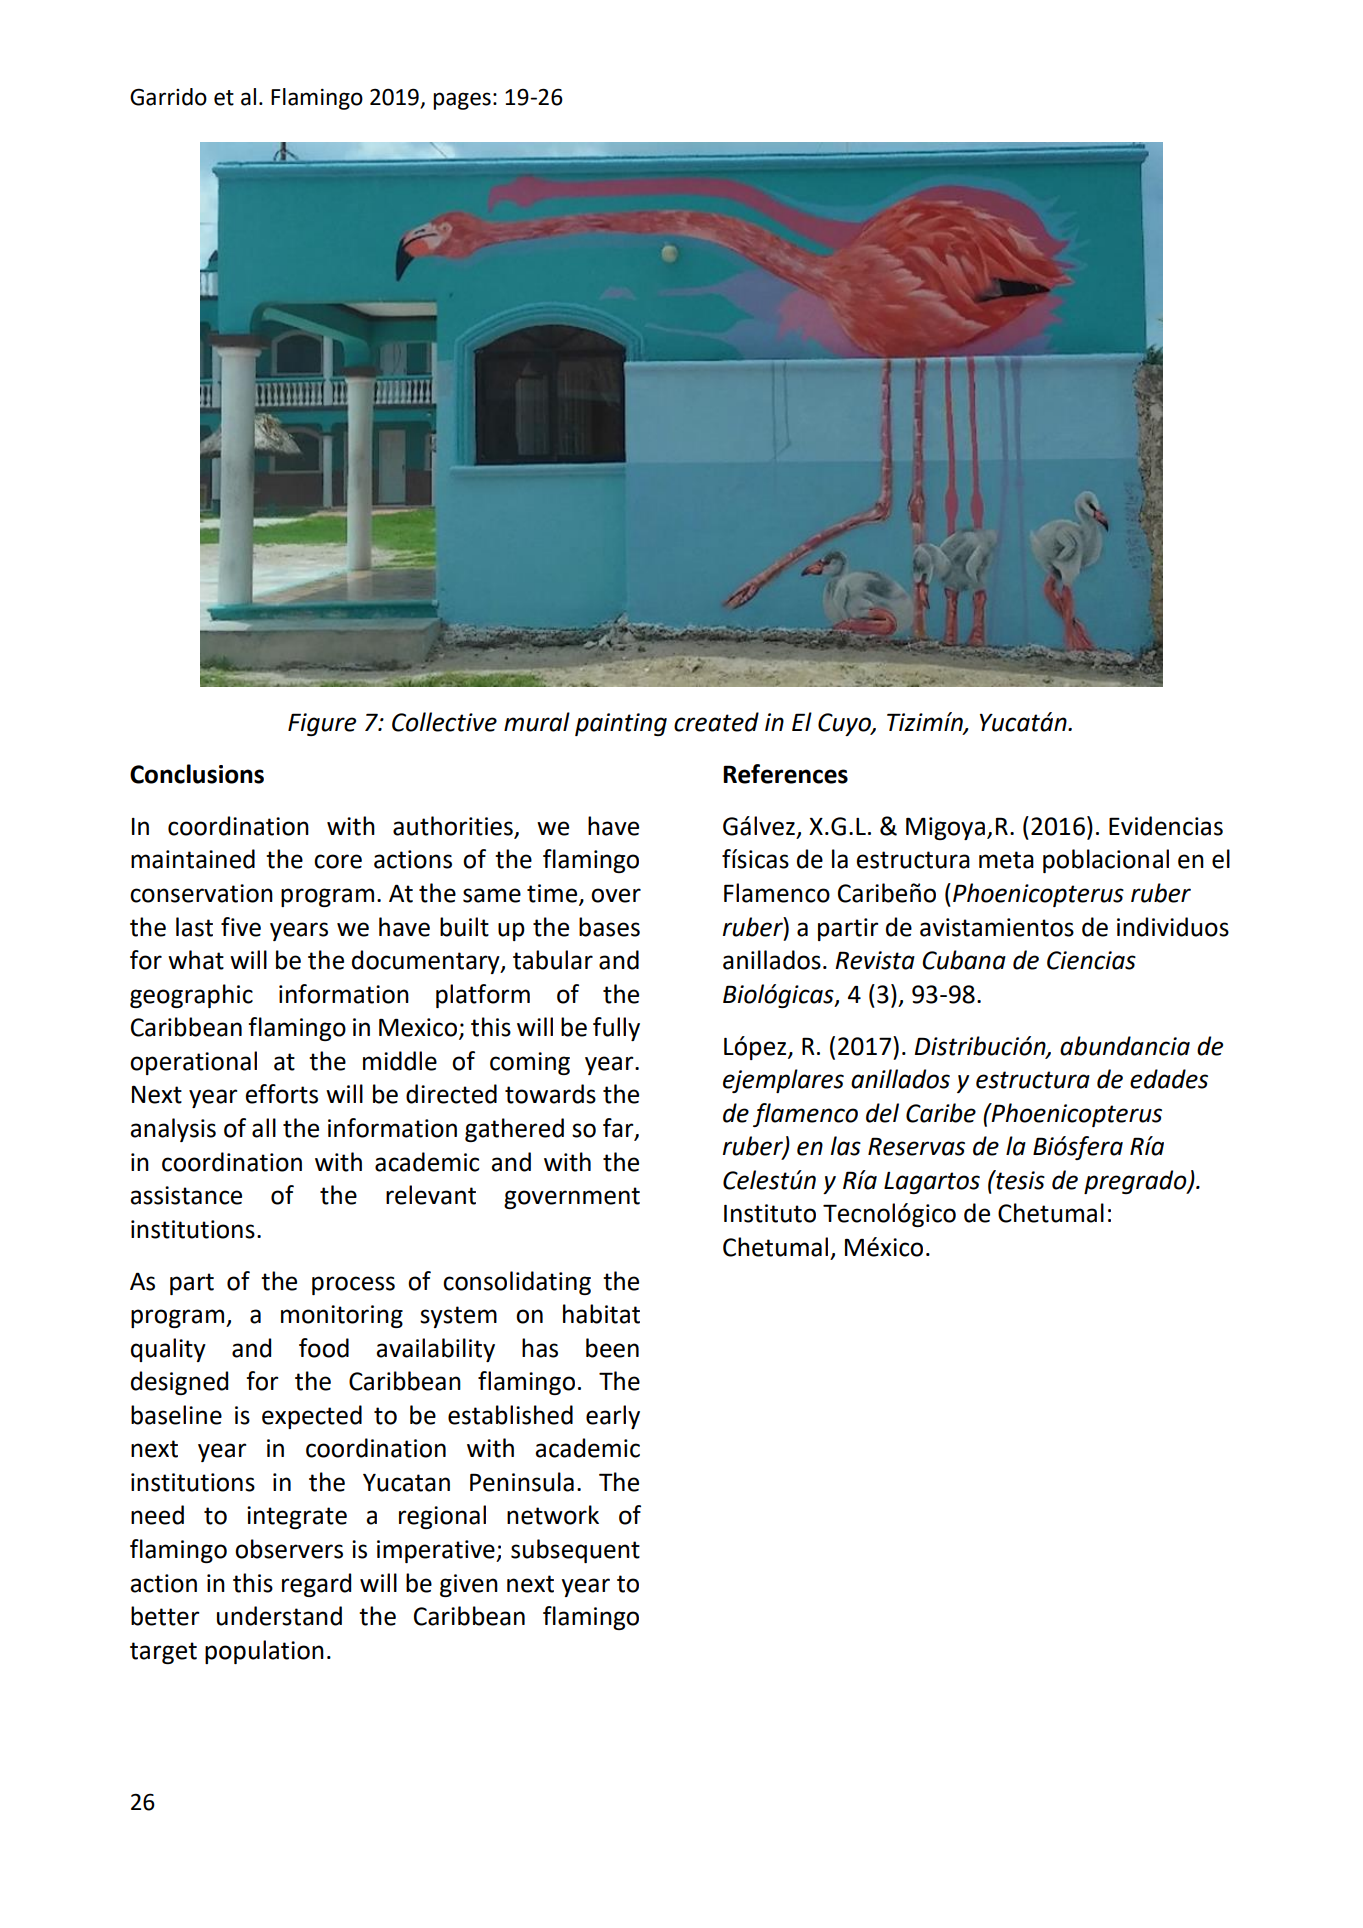  I want to click on far, so click(619, 1129).
